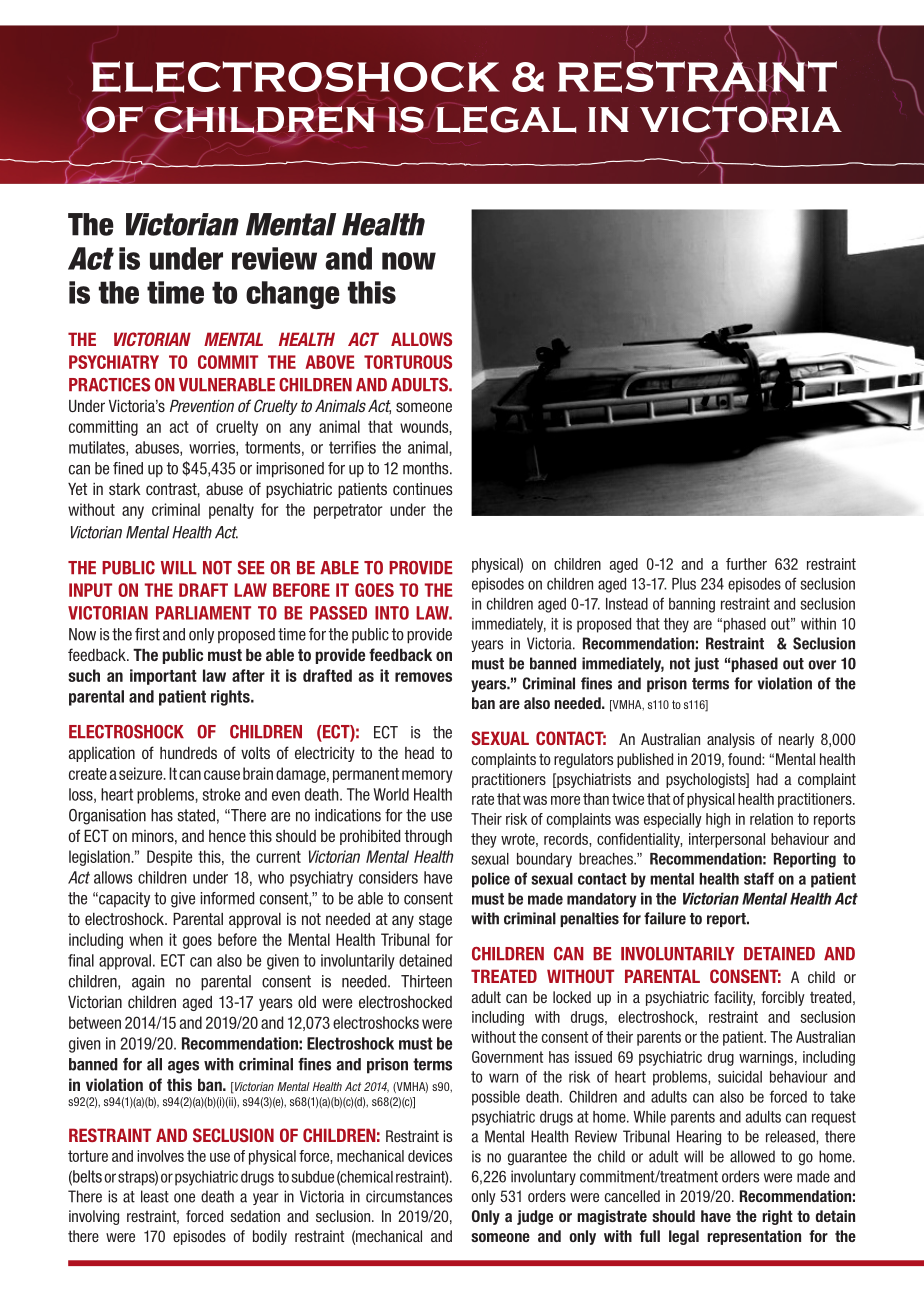 The width and height of the document is (924, 1308). I want to click on PRACTICES, so click(109, 384).
